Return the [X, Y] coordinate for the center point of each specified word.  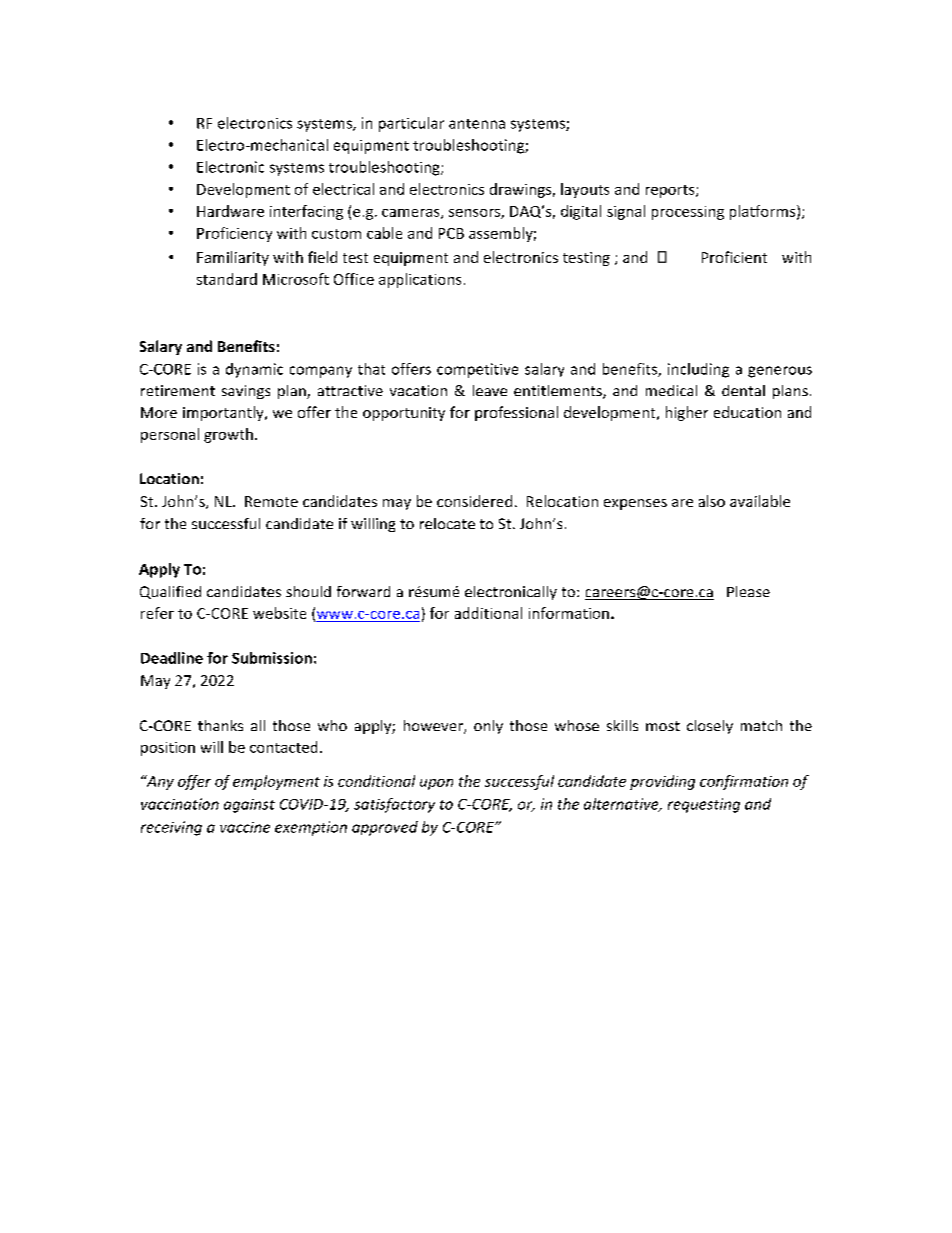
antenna [477, 124]
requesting [704, 805]
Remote [271, 501]
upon [436, 784]
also [712, 501]
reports [671, 191]
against [249, 806]
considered [474, 501]
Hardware [230, 211]
